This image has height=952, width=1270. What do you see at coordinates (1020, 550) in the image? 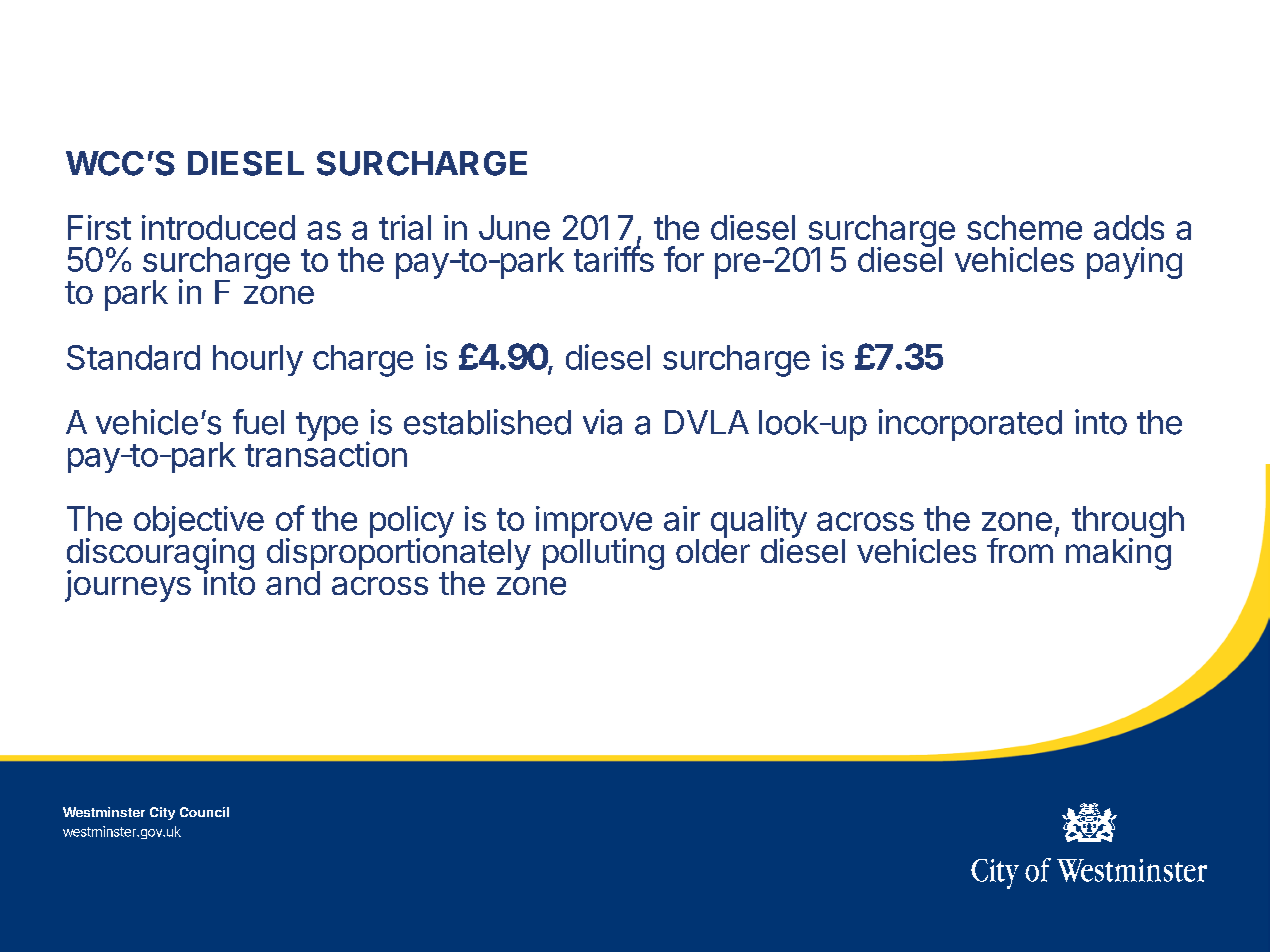
I see `from` at bounding box center [1020, 550].
